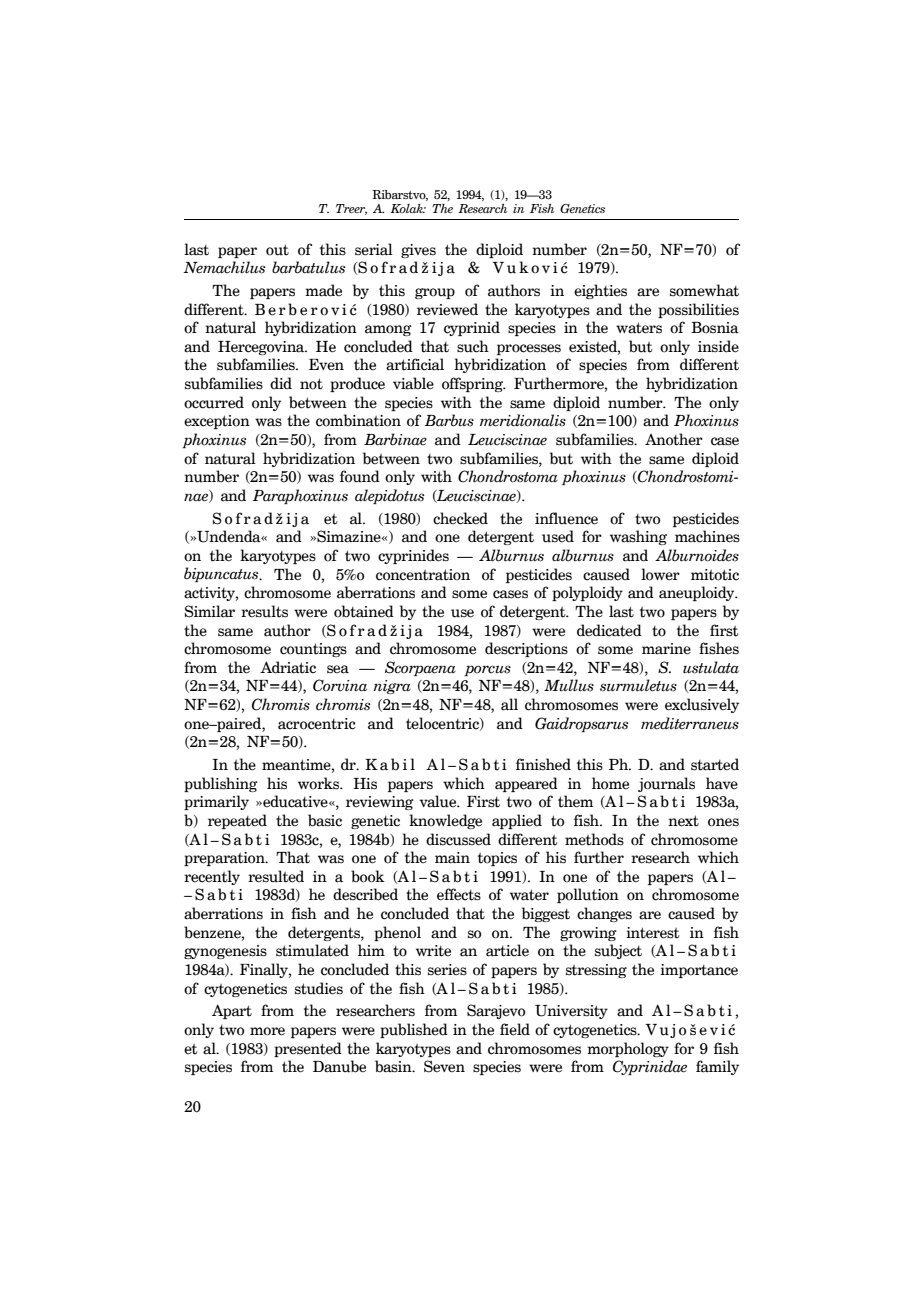  I want to click on discussed, so click(458, 839).
